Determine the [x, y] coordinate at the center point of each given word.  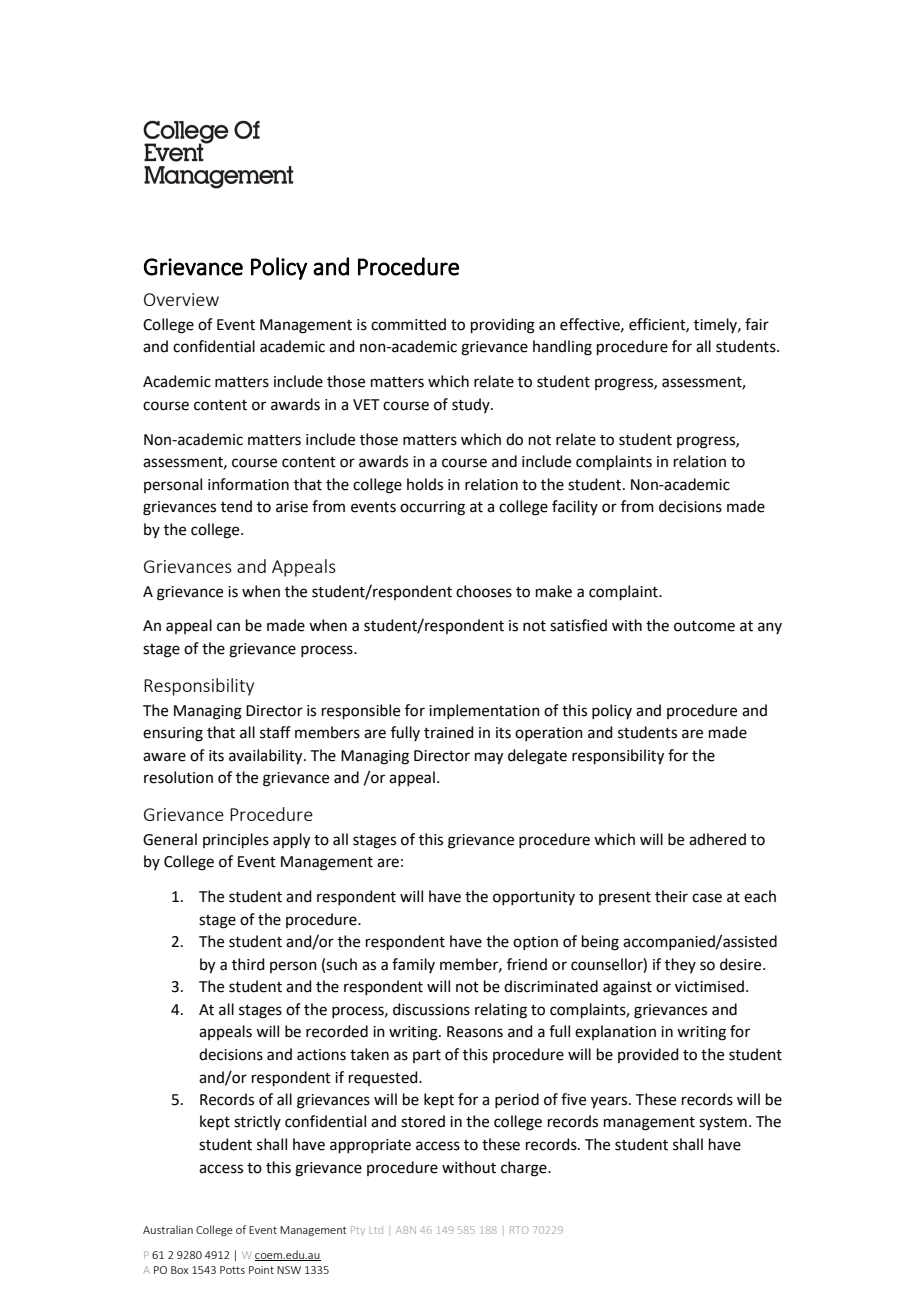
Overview [181, 299]
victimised [709, 986]
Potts [232, 1270]
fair [757, 324]
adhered [717, 839]
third [248, 964]
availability [267, 757]
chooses [484, 591]
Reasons [475, 1032]
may [489, 758]
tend [236, 506]
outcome [704, 626]
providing [503, 326]
